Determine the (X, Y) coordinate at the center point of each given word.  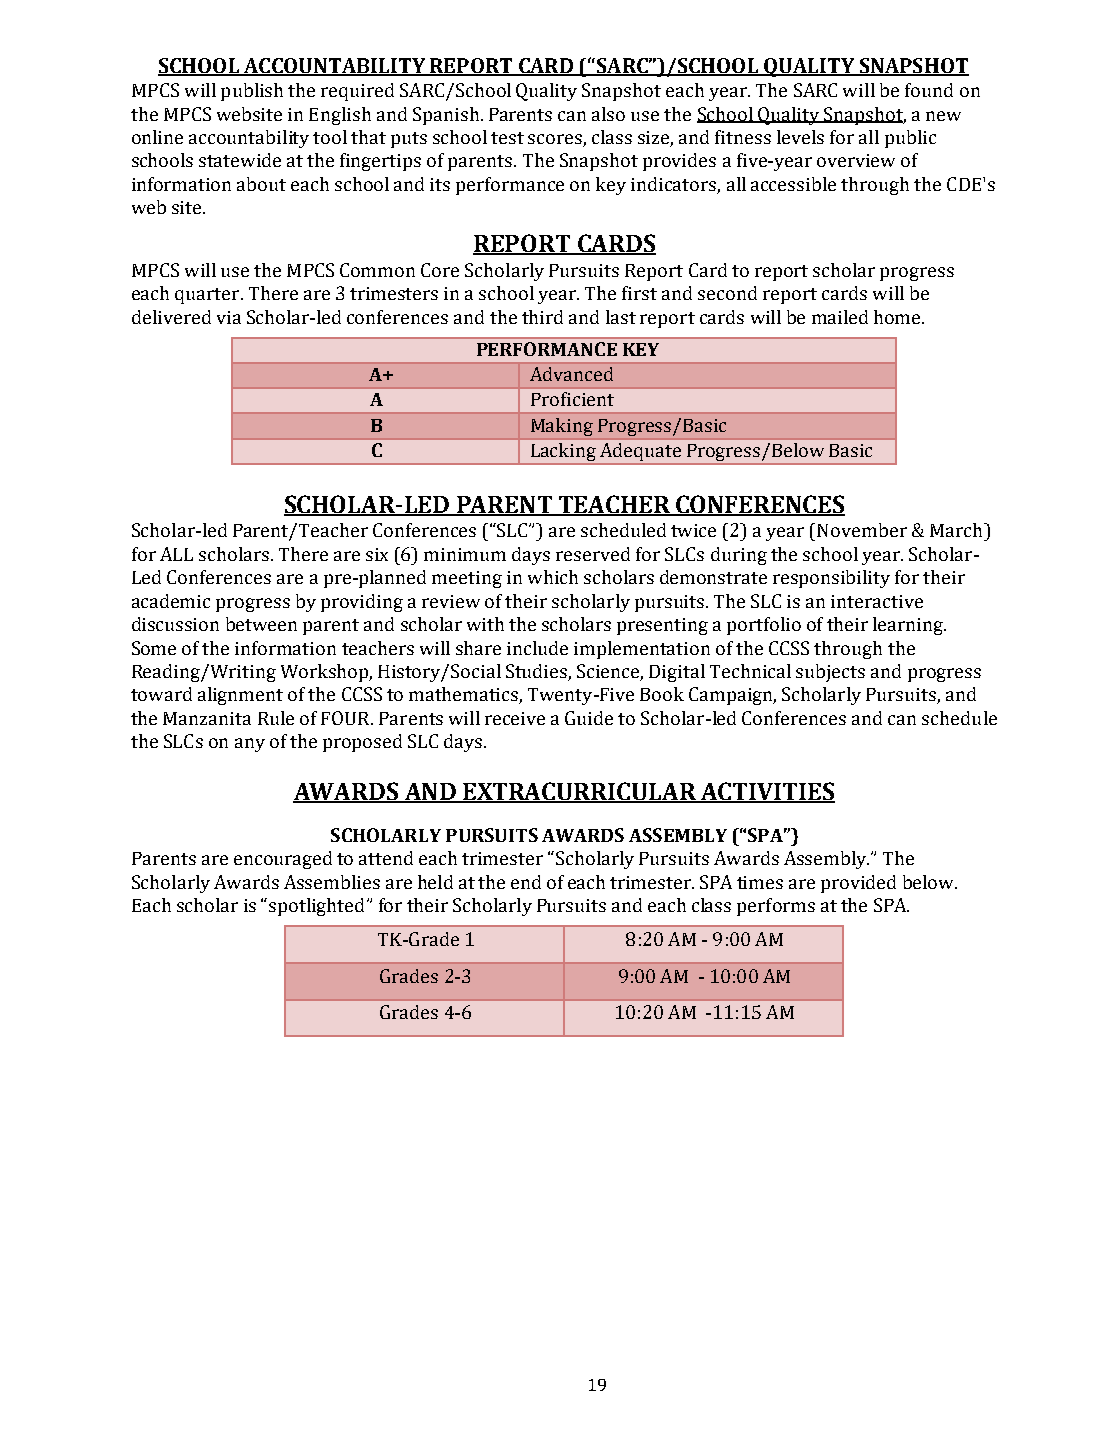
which (553, 577)
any (250, 745)
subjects (830, 673)
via (229, 317)
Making (562, 427)
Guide (589, 718)
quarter (208, 296)
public (910, 139)
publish (252, 92)
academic (171, 601)
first (639, 293)
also (608, 114)
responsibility (831, 579)
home (898, 317)
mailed (840, 317)
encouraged (283, 860)
